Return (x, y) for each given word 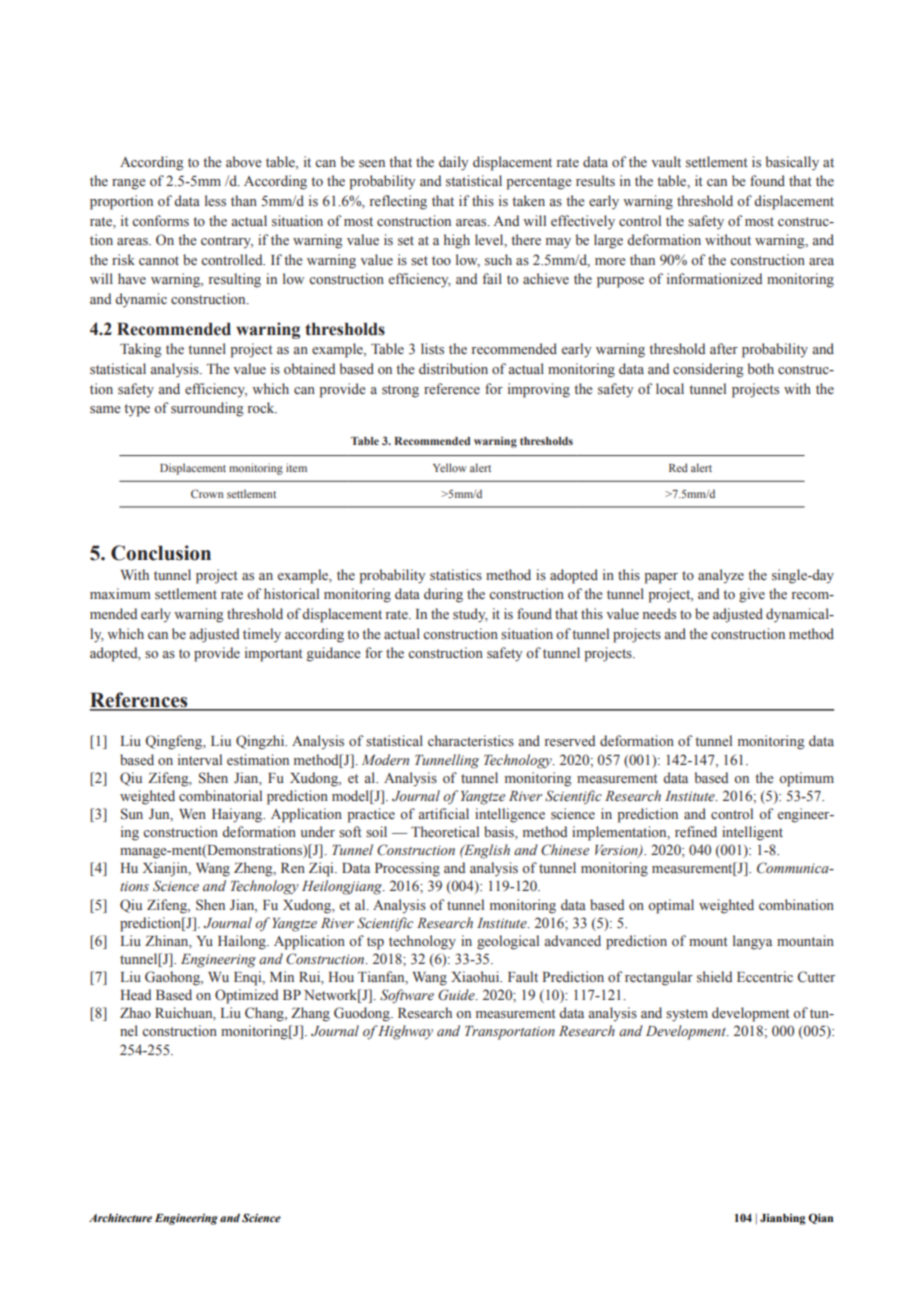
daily (453, 163)
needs (659, 614)
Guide (457, 995)
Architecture (120, 1217)
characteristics (471, 740)
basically (792, 163)
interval (200, 759)
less (215, 201)
